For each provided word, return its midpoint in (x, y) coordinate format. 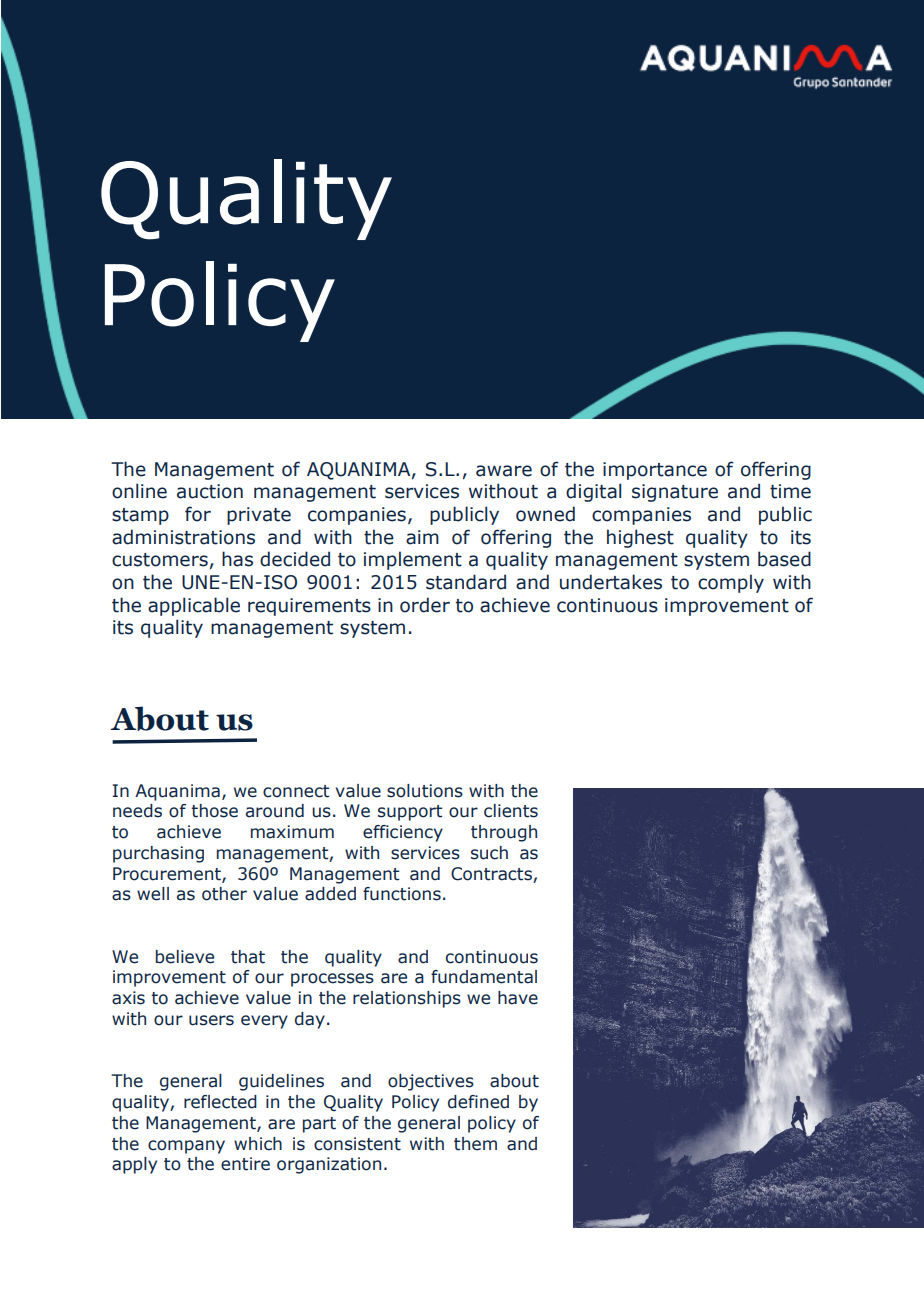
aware (504, 471)
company (186, 1147)
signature (675, 493)
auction (210, 491)
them (475, 1144)
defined (478, 1102)
